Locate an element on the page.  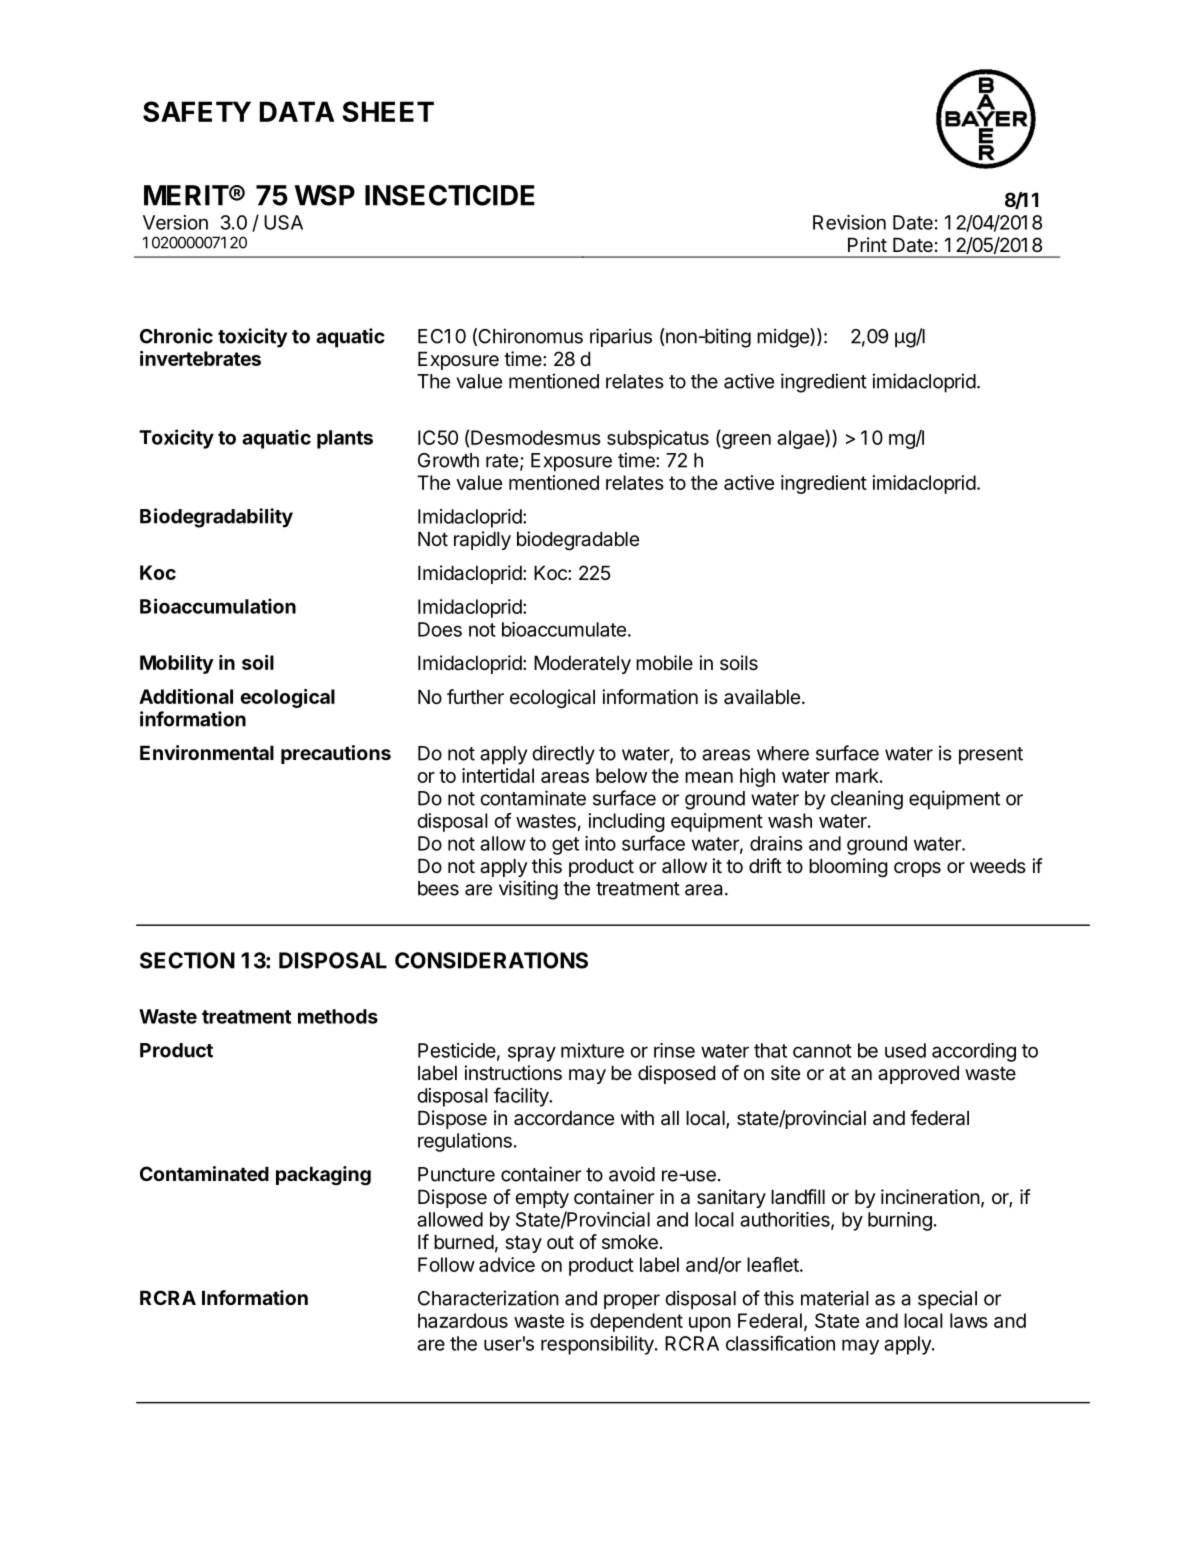
Revision is located at coordinates (849, 222).
